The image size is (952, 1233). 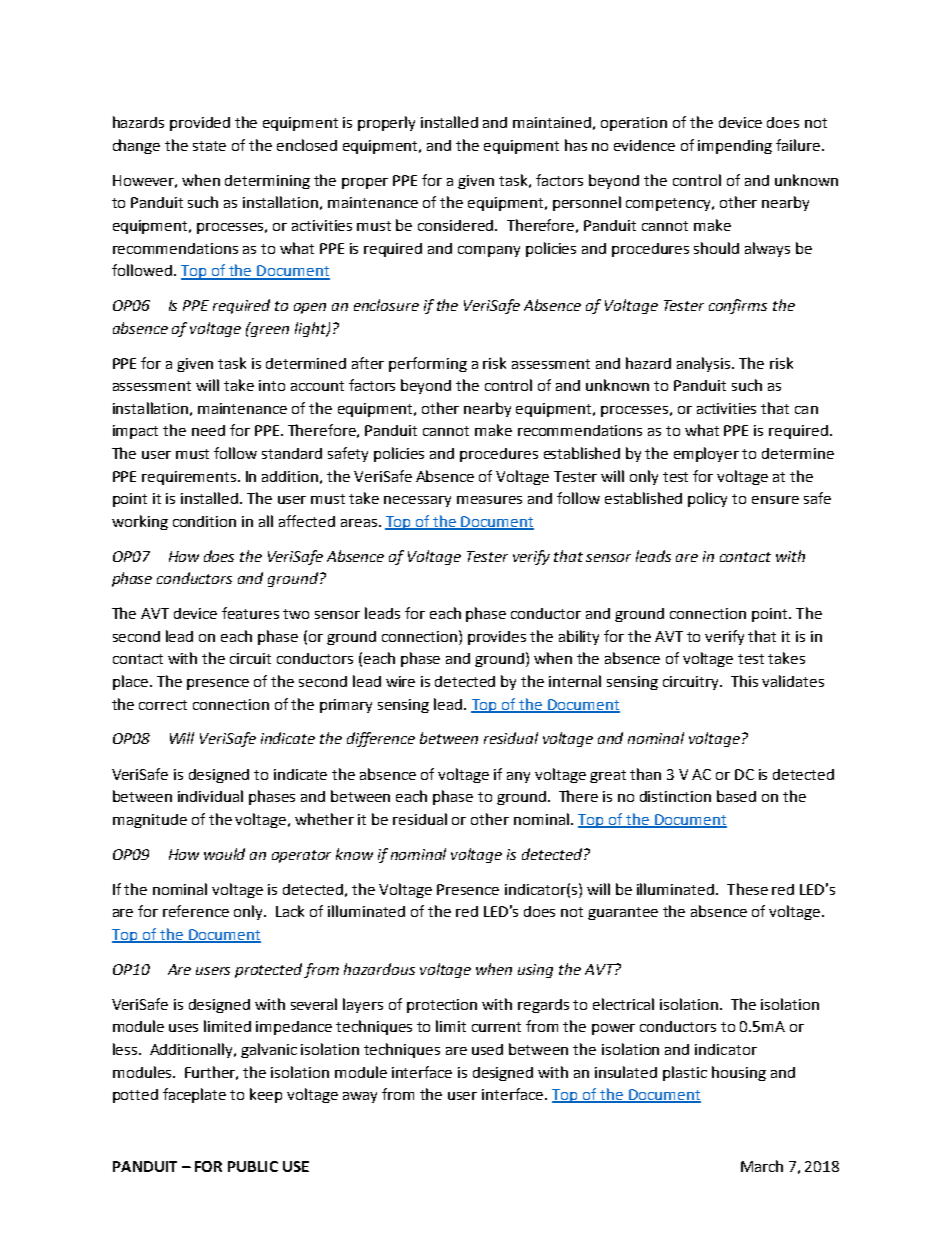 I want to click on These, so click(x=747, y=889).
